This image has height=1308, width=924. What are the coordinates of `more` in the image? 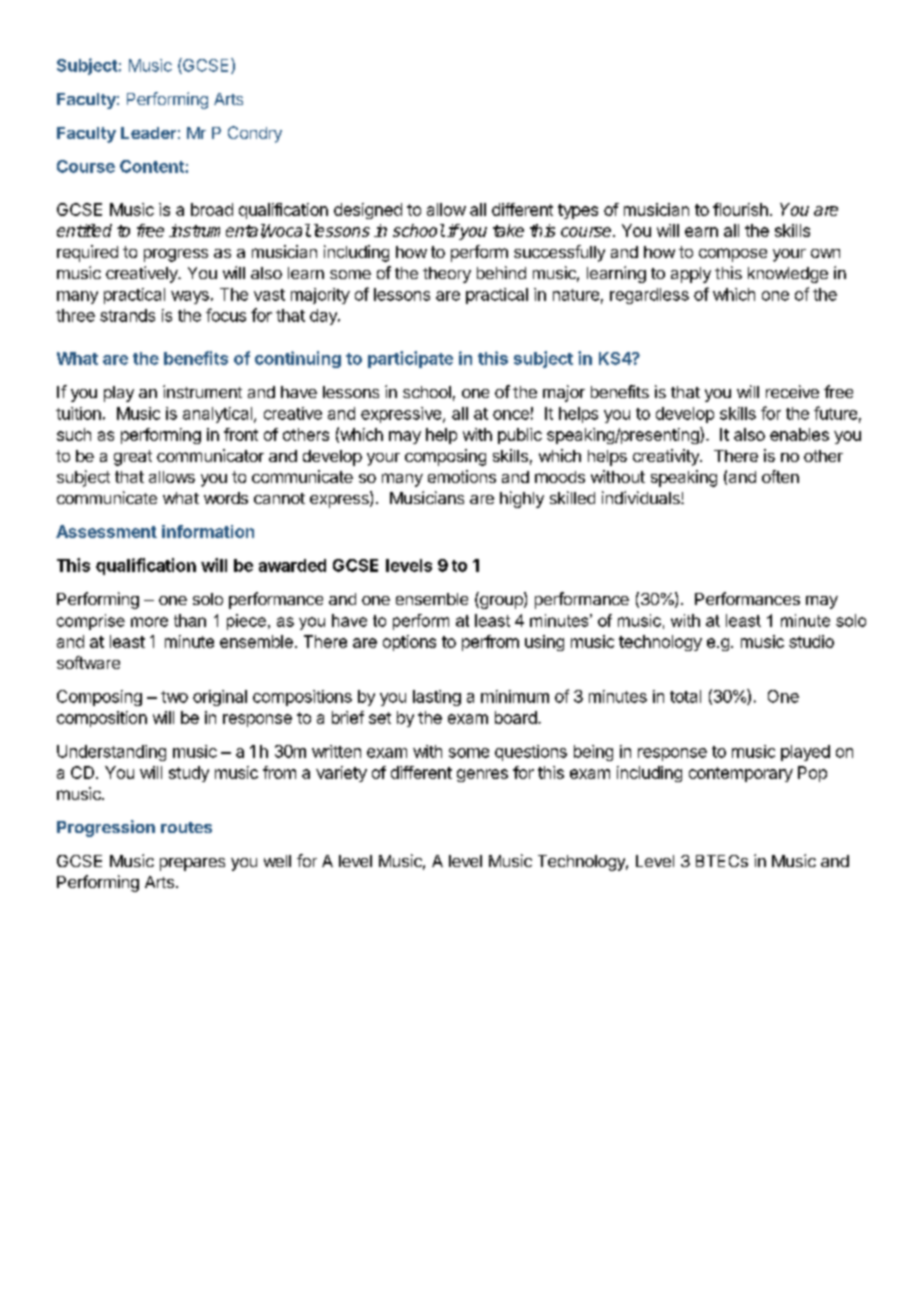 It's located at (149, 622).
